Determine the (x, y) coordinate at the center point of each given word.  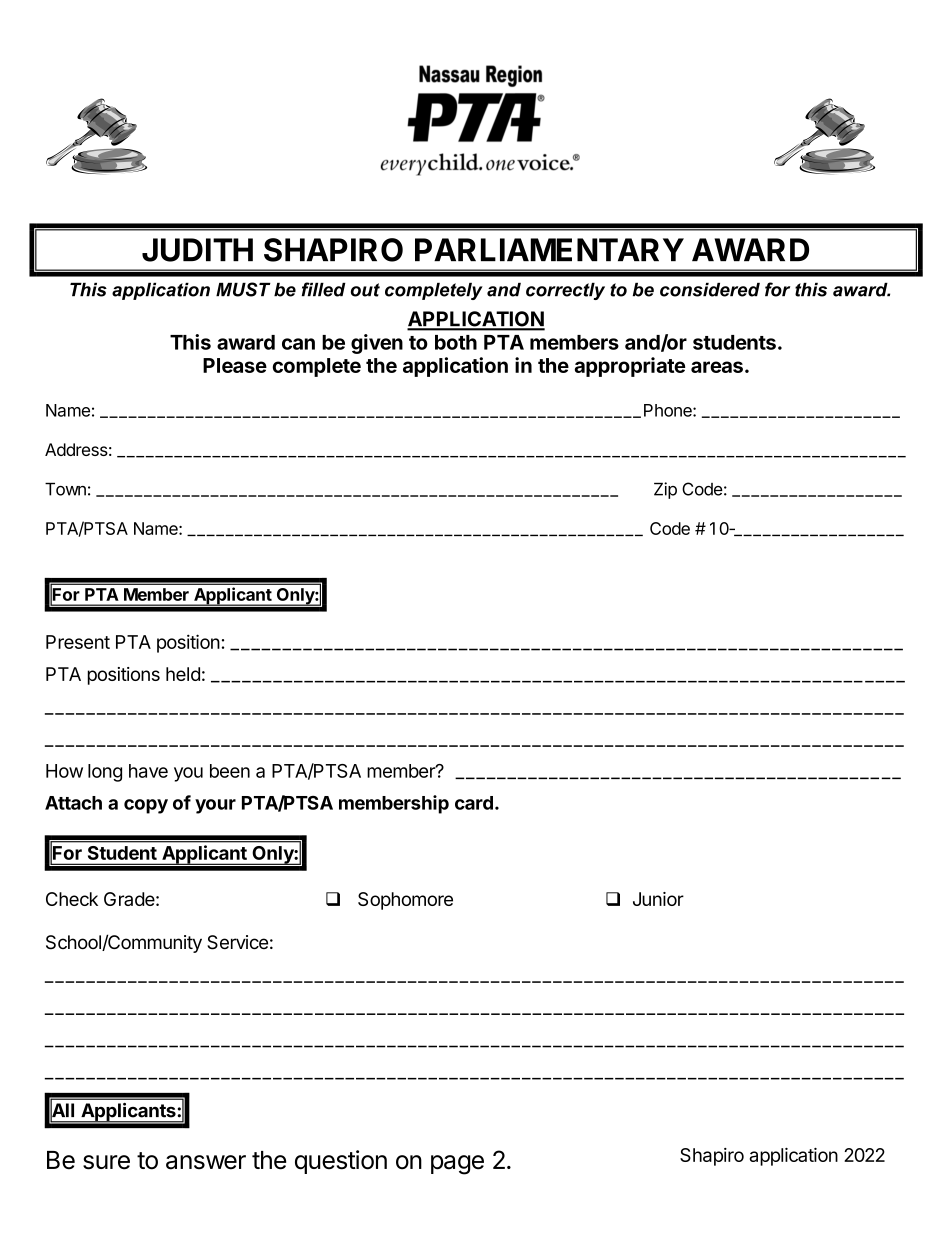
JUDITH (197, 250)
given (377, 344)
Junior (658, 899)
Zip (665, 490)
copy (146, 806)
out (365, 290)
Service (237, 942)
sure (106, 1162)
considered (710, 290)
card (474, 803)
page (457, 1165)
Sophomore (405, 901)
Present (78, 642)
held (183, 674)
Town (65, 489)
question (341, 1162)
